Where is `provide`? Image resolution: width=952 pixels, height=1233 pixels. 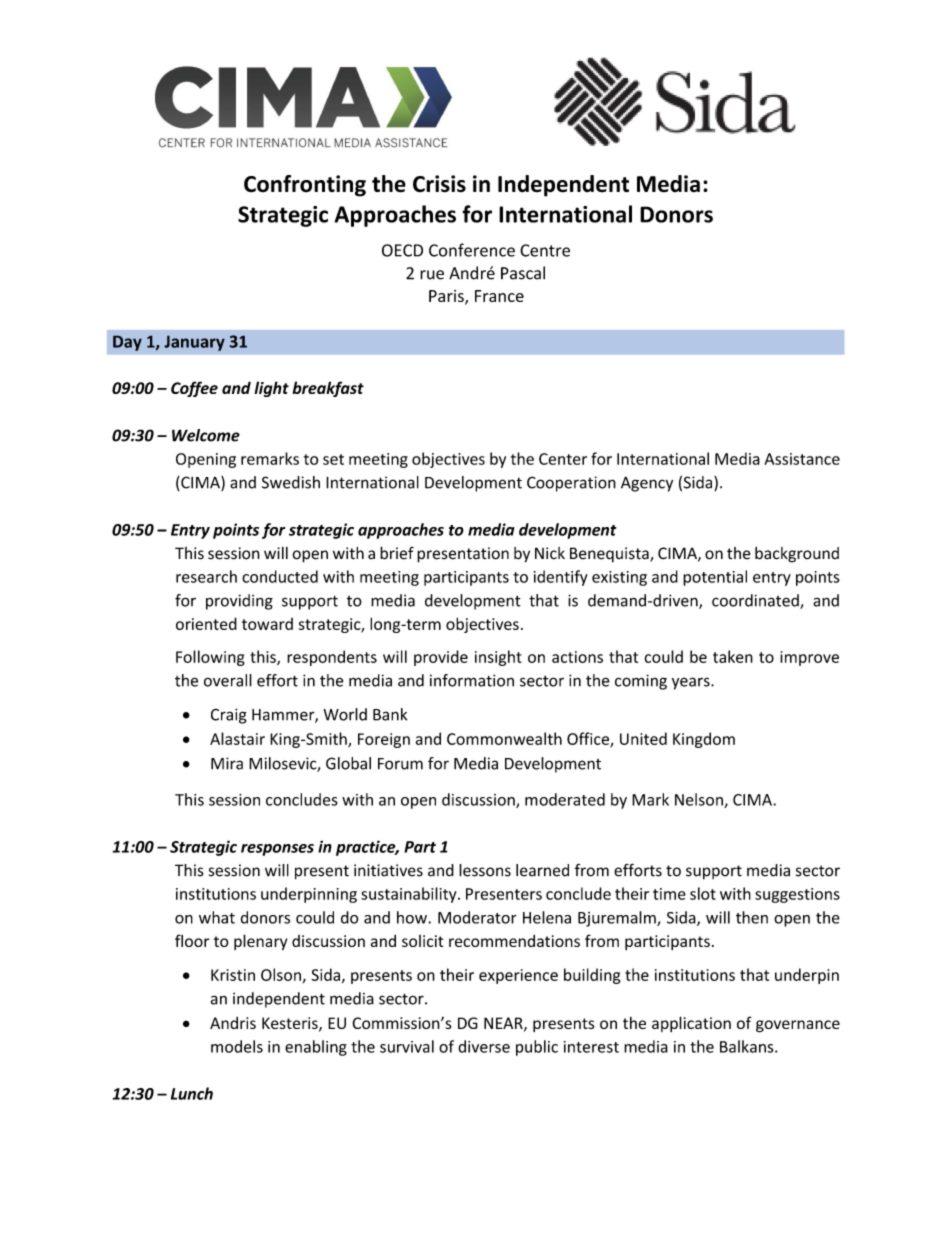
provide is located at coordinates (441, 658).
